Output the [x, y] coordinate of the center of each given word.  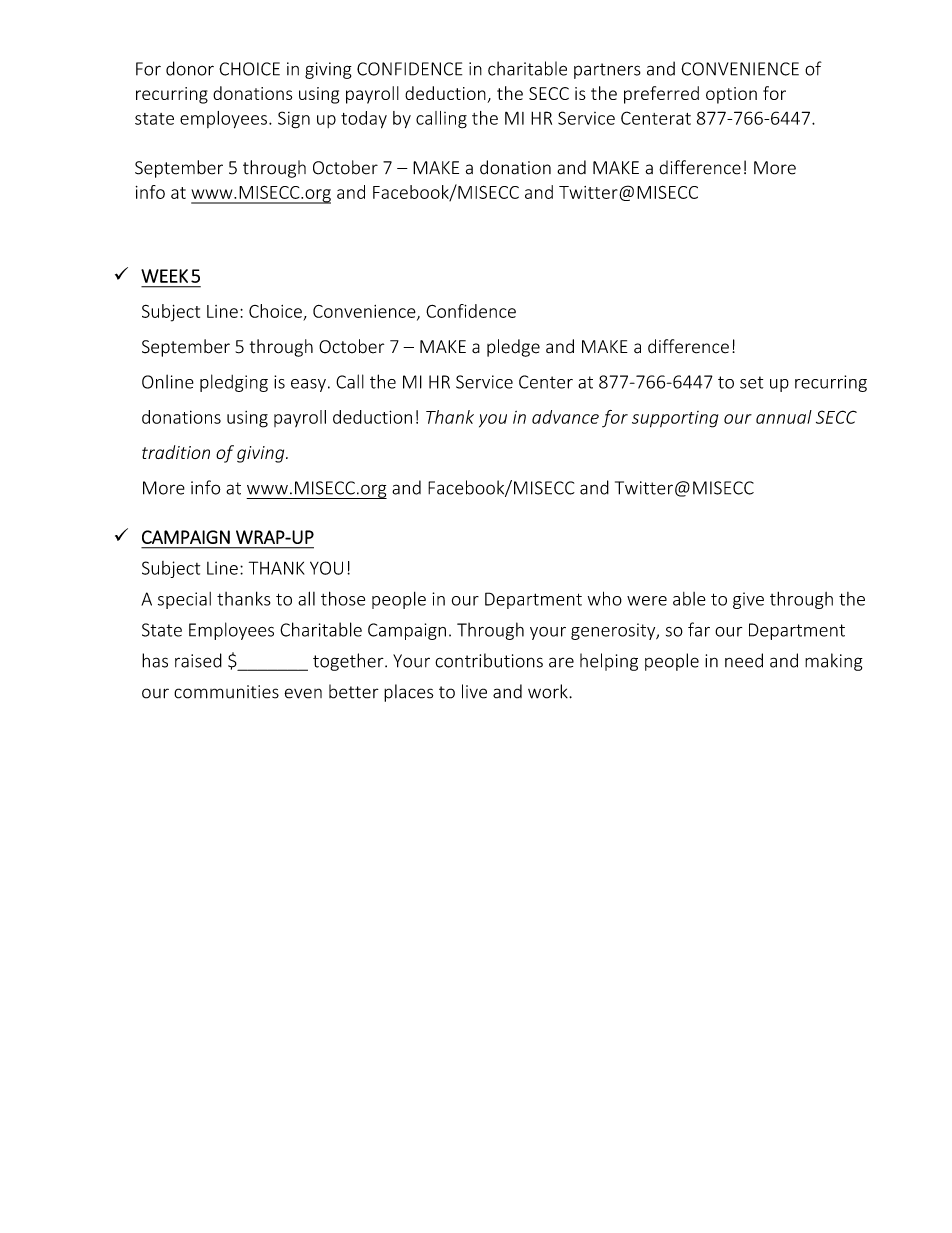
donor [190, 68]
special [184, 600]
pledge [513, 348]
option [731, 95]
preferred [661, 95]
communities [226, 692]
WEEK [164, 276]
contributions [489, 660]
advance [565, 417]
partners [607, 71]
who [605, 598]
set [751, 382]
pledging [234, 383]
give [748, 600]
